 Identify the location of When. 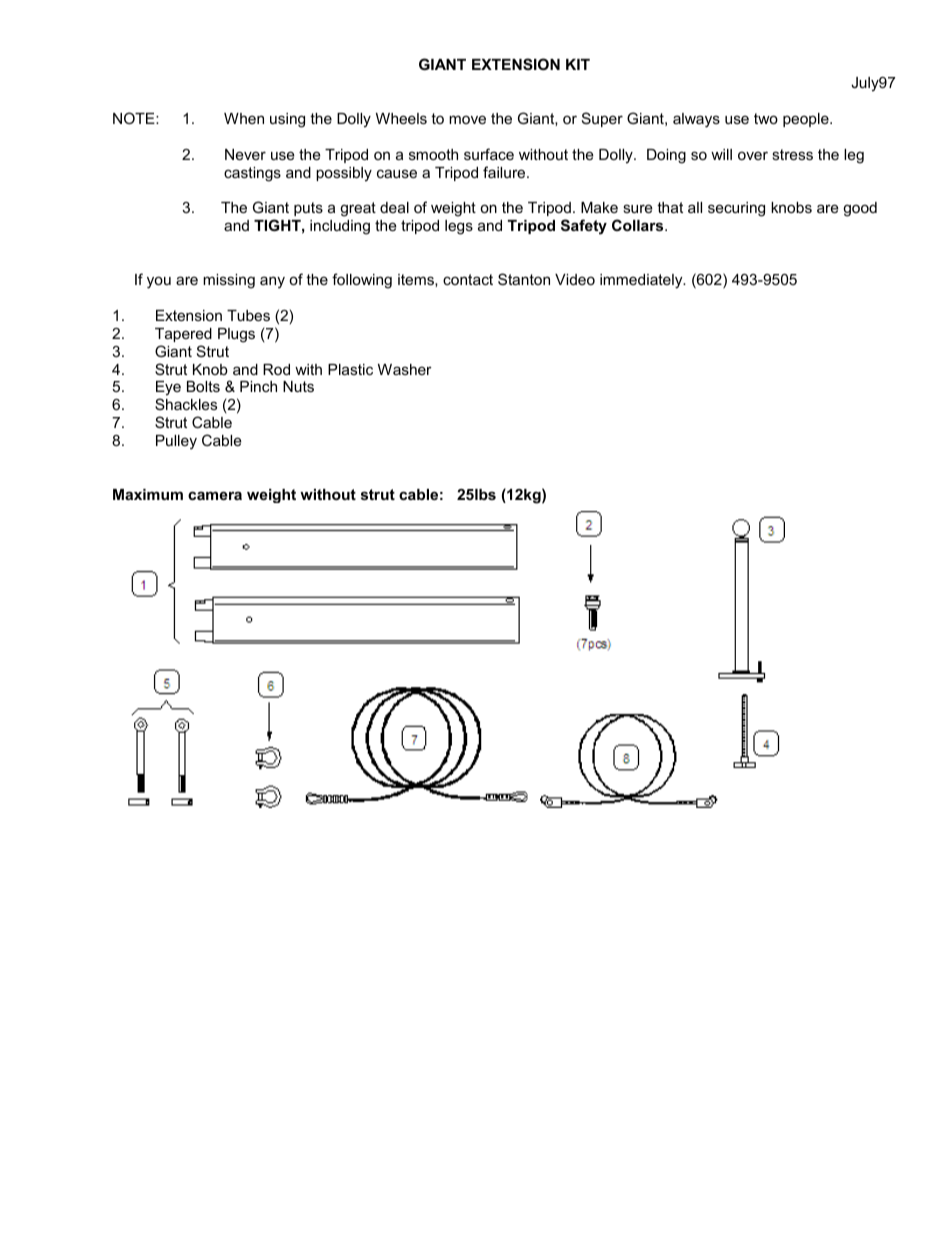
(244, 118).
